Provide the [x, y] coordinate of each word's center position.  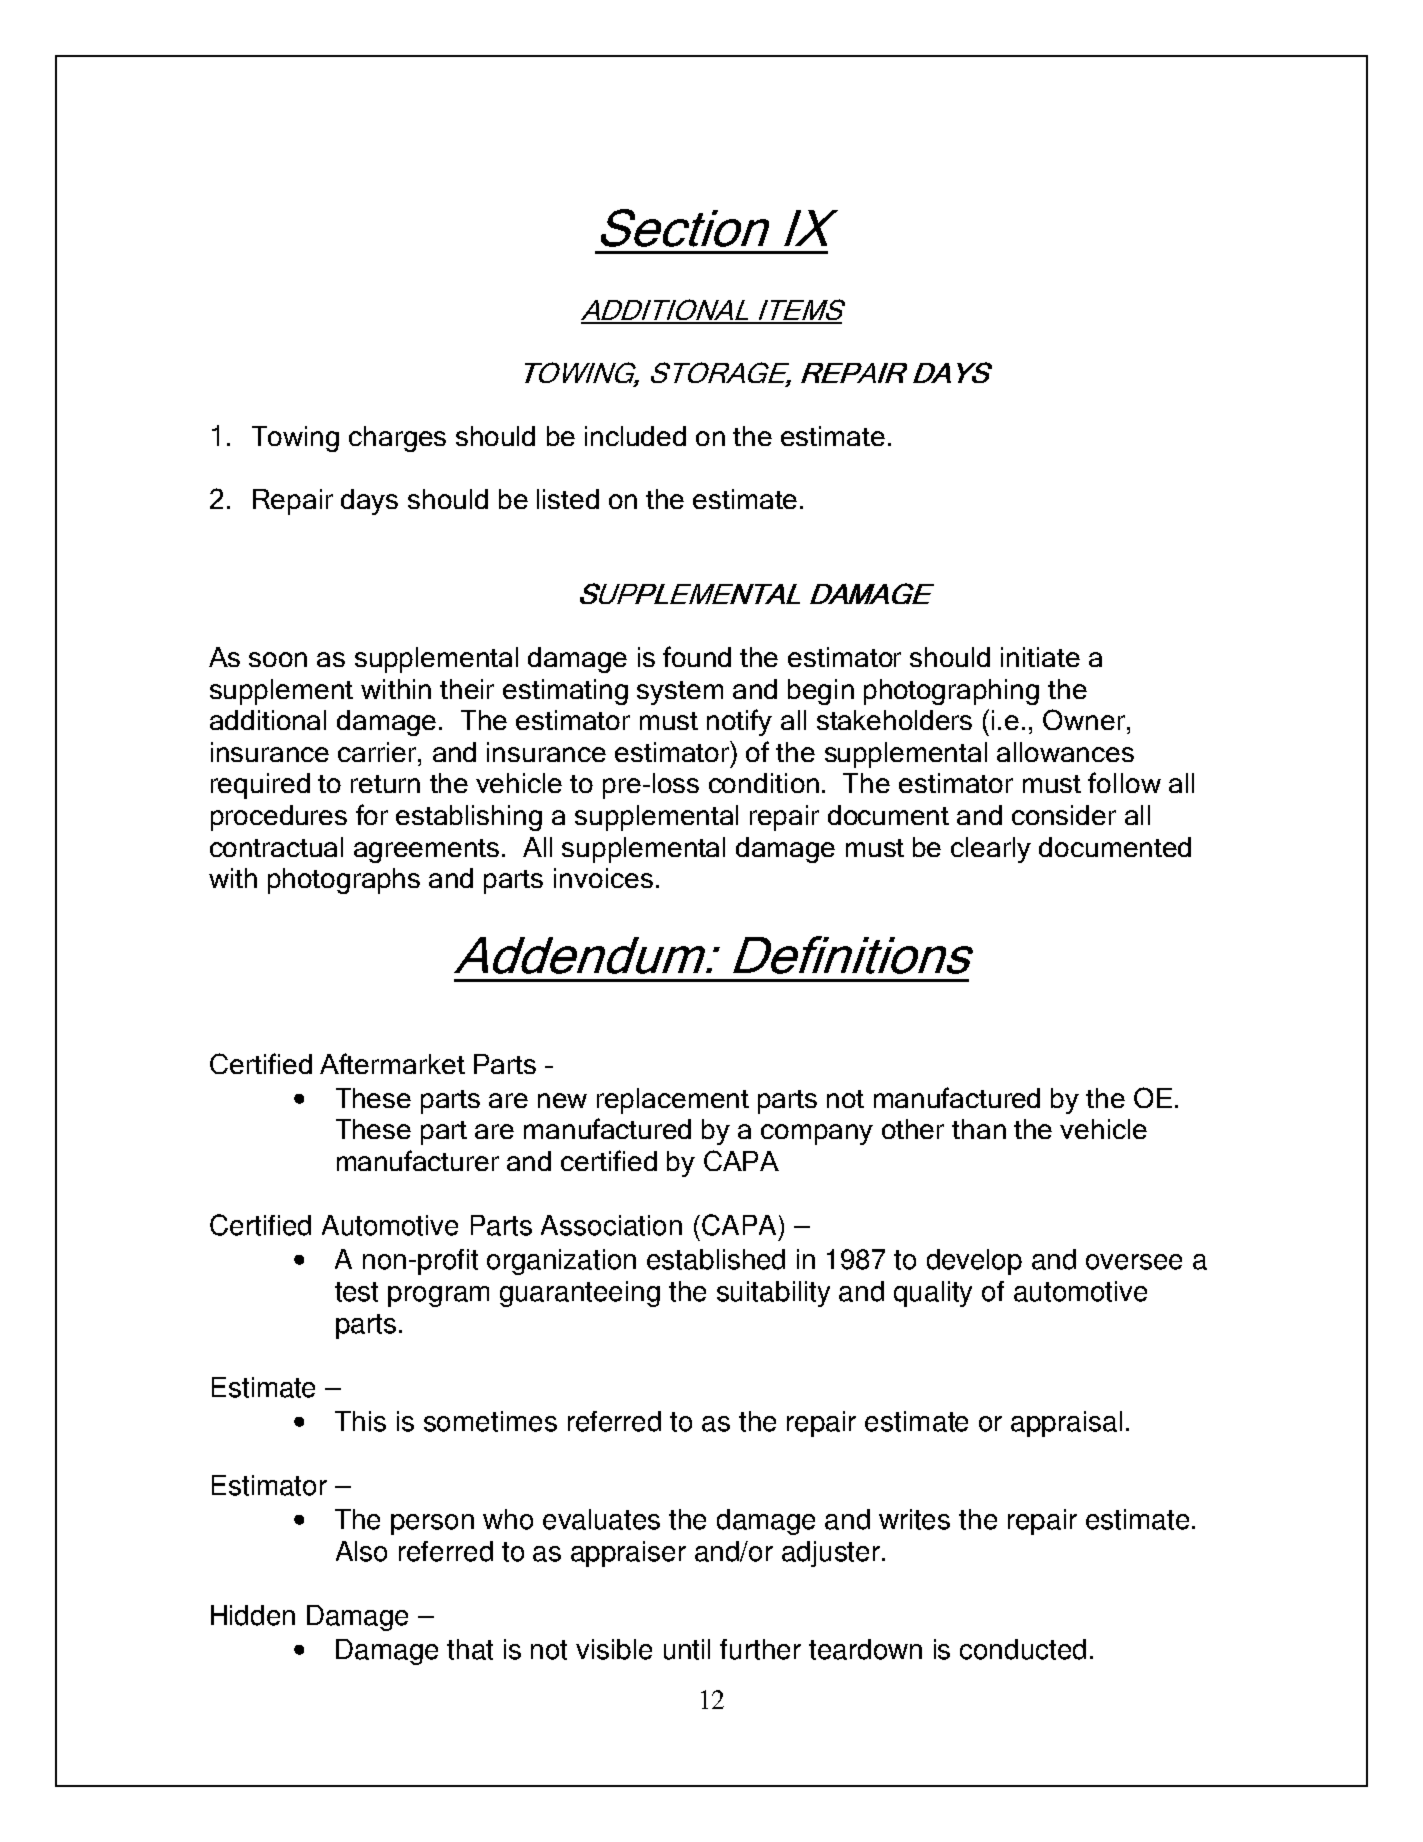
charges [397, 439]
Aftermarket [392, 1063]
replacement [673, 1101]
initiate [1040, 657]
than [979, 1129]
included [635, 436]
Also [361, 1551]
